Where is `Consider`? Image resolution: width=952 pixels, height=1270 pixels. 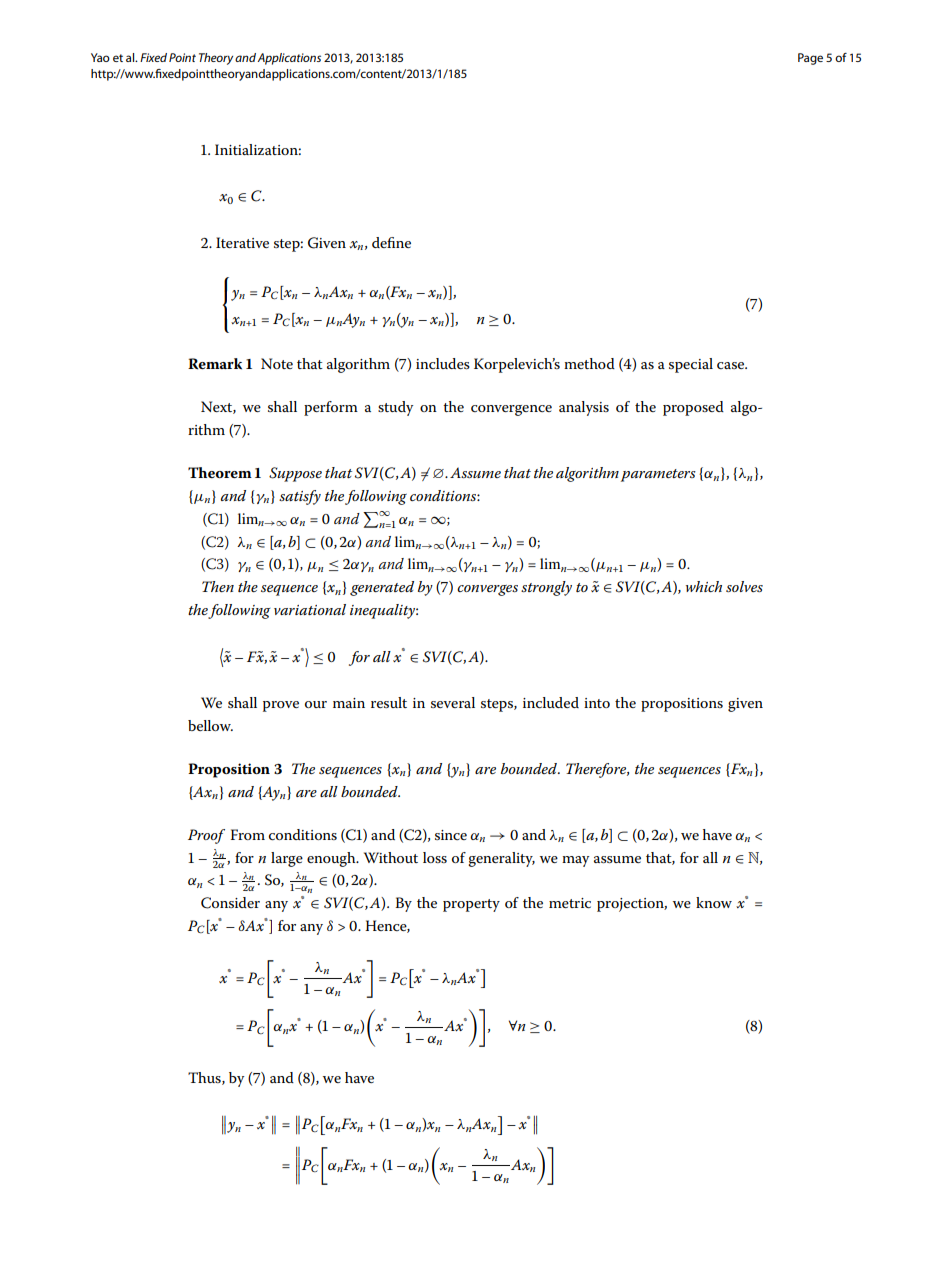
Consider is located at coordinates (230, 903).
